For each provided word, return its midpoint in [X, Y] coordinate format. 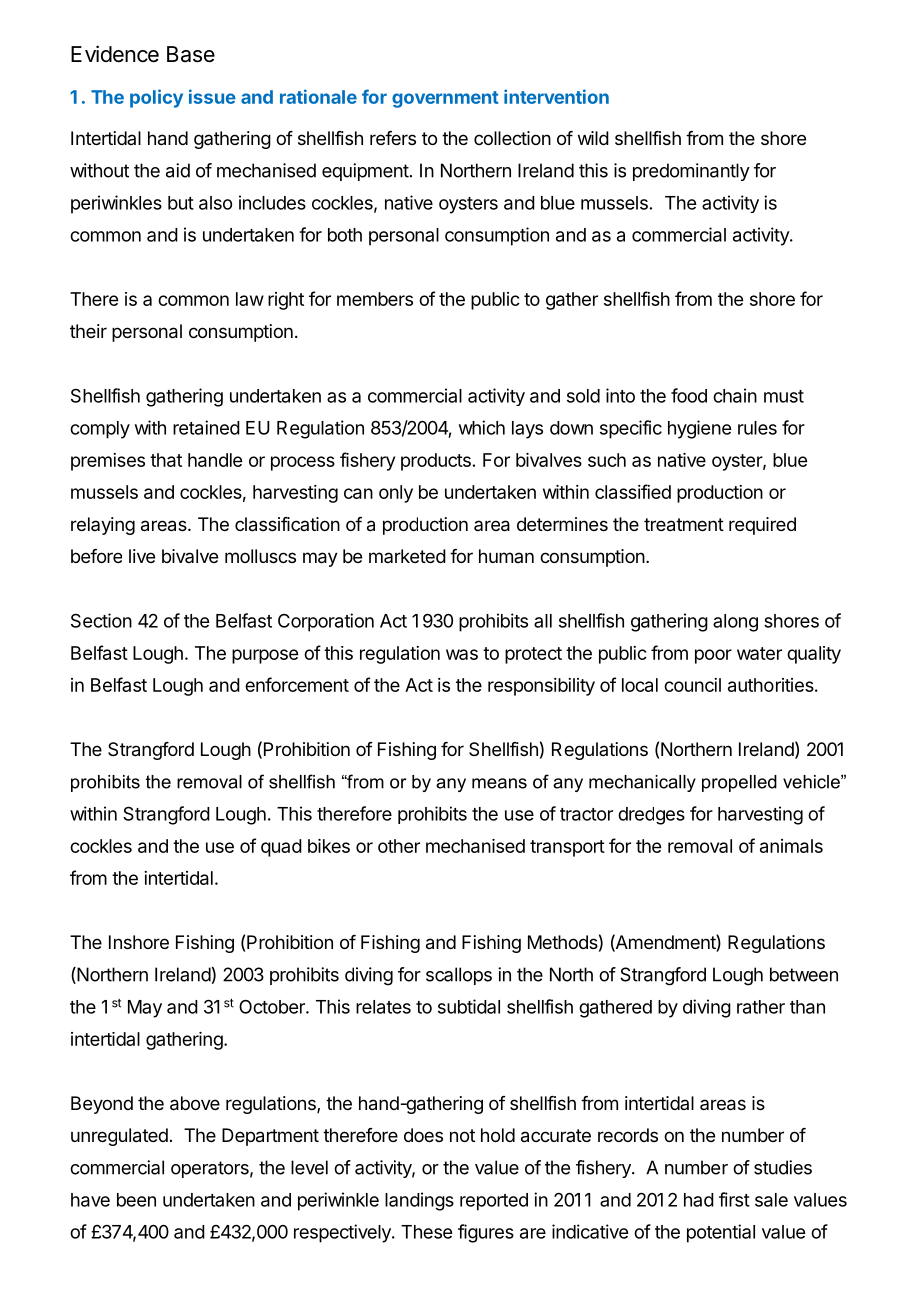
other [399, 846]
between [804, 974]
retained [206, 427]
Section [101, 620]
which [482, 427]
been [136, 1200]
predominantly [691, 172]
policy [156, 98]
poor [713, 656]
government [445, 99]
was [462, 654]
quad [281, 848]
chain [735, 395]
